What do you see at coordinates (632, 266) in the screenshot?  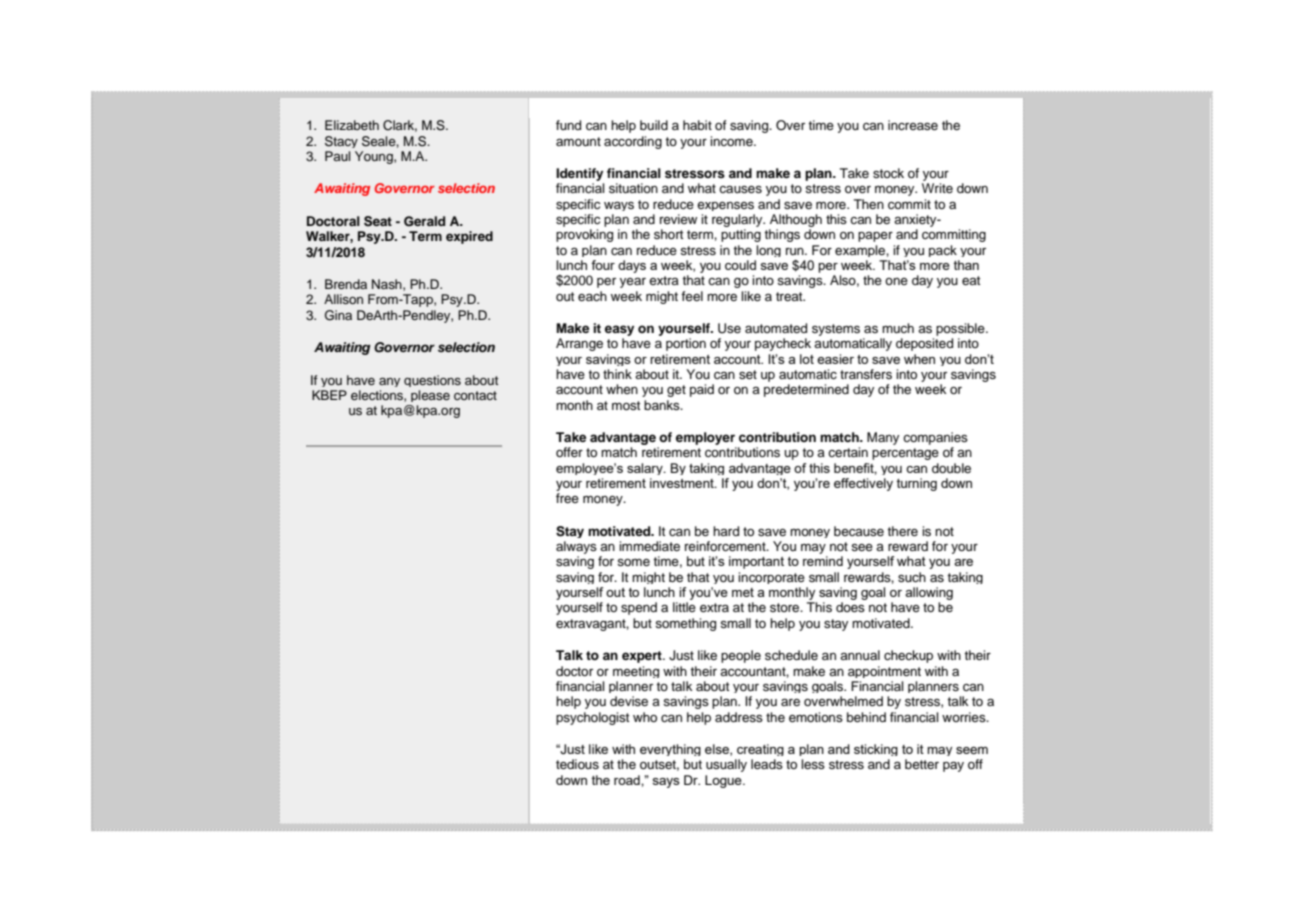 I see `days` at bounding box center [632, 266].
